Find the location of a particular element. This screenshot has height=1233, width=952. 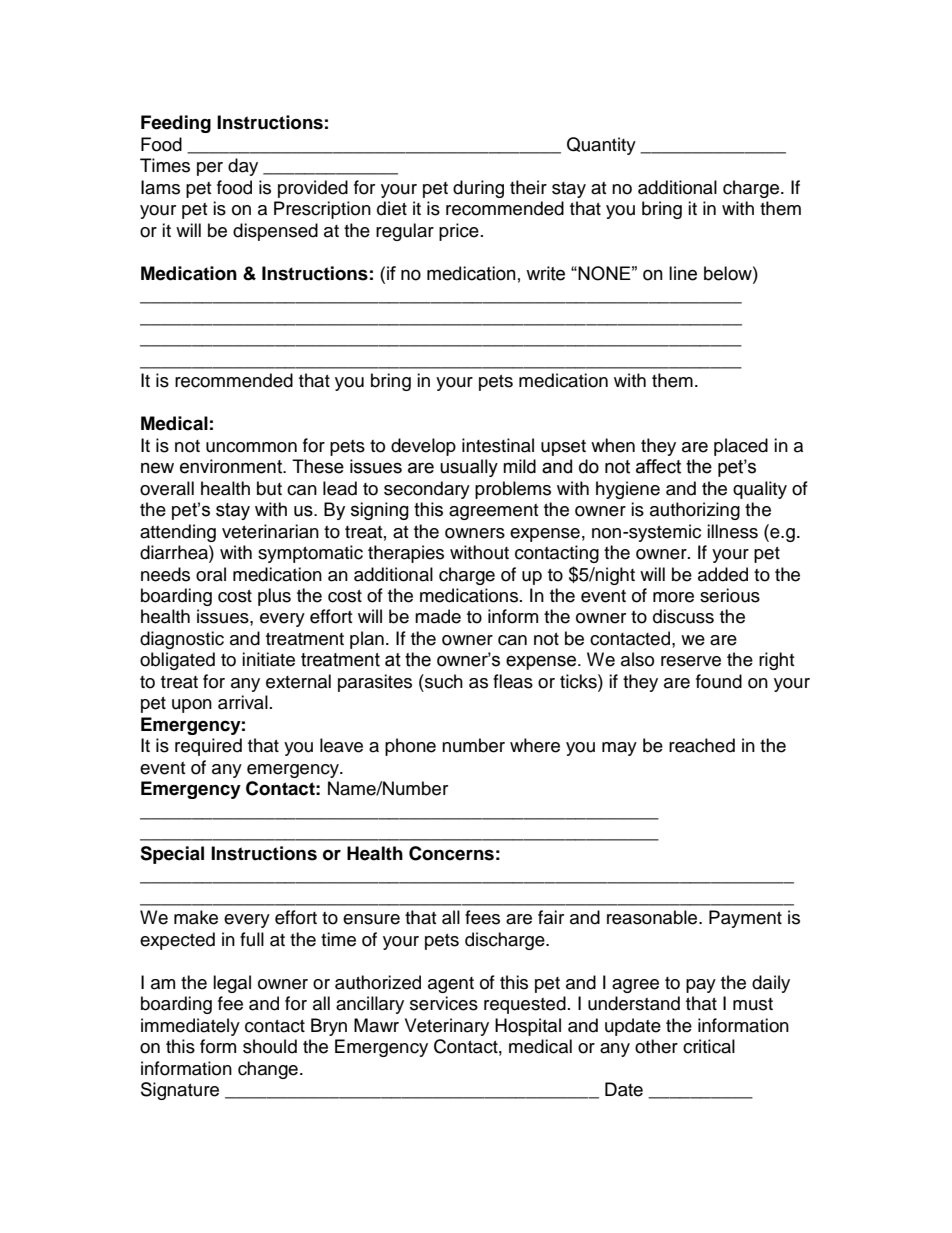

found is located at coordinates (719, 681).
